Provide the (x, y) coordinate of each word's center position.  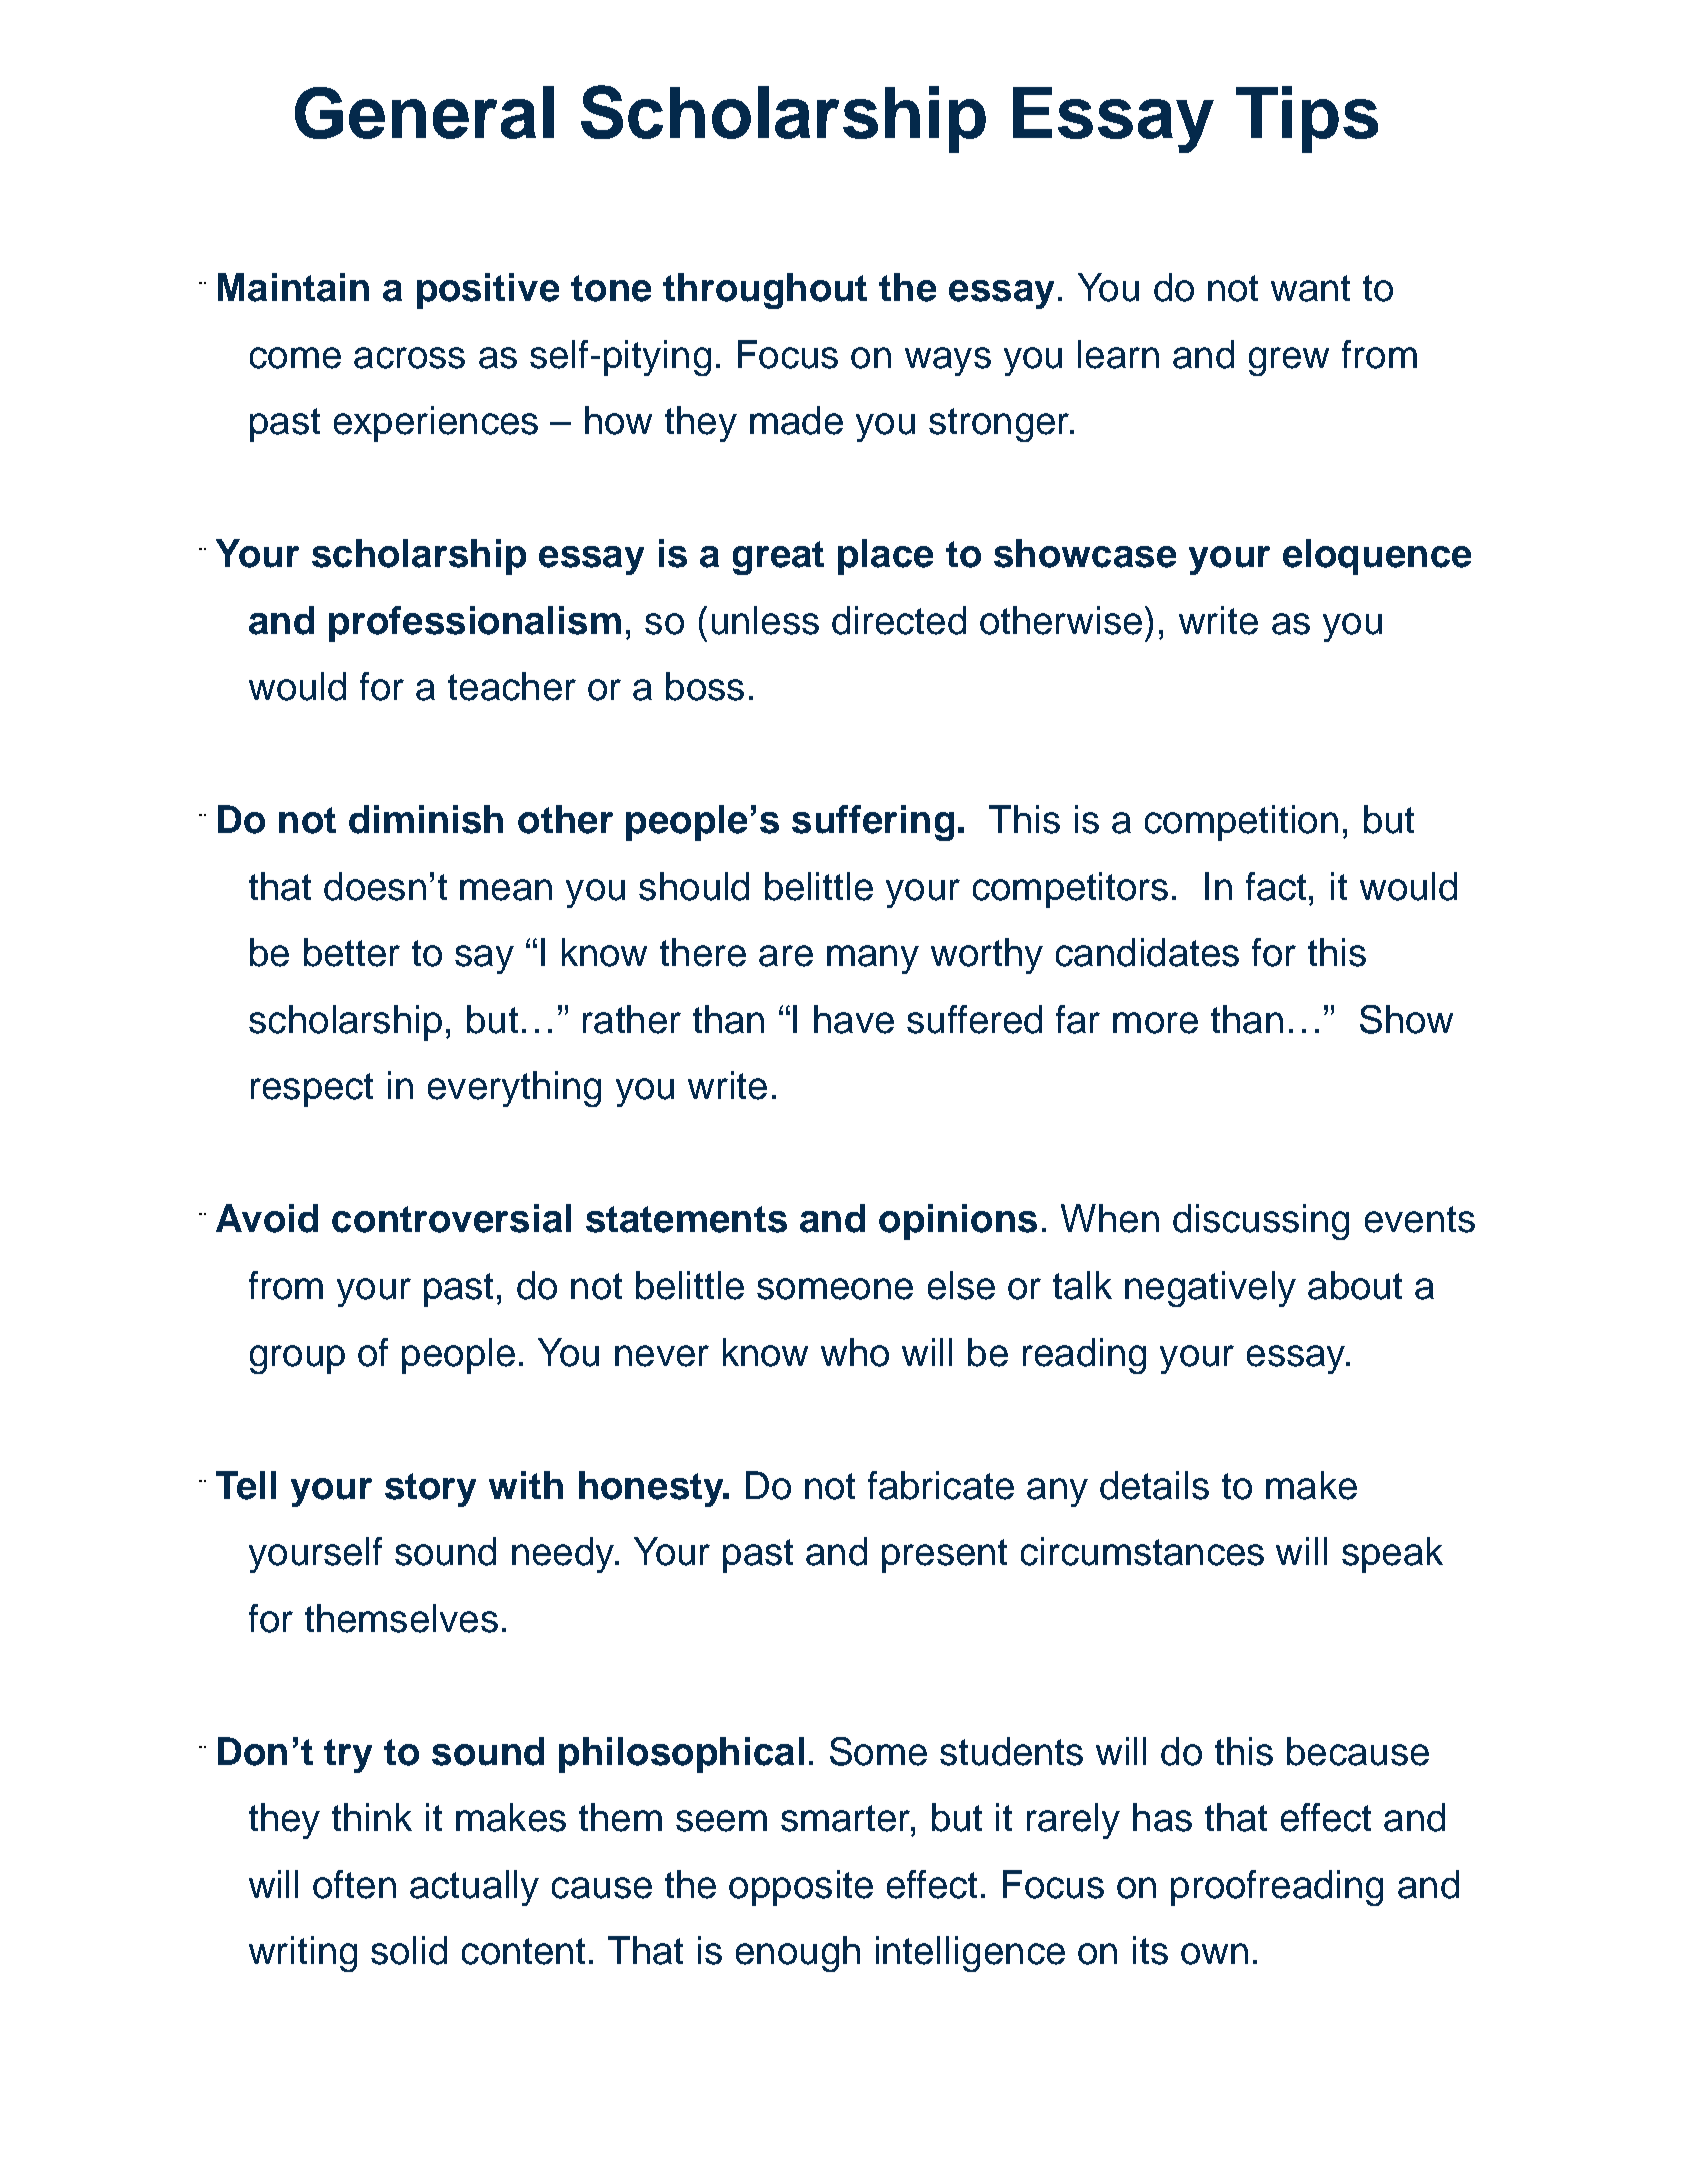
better (352, 952)
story (430, 1490)
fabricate (941, 1485)
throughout (765, 291)
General (424, 112)
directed (899, 620)
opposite (801, 1888)
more (1155, 1023)
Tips (1307, 119)
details (1154, 1485)
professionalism (475, 624)
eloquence (1377, 557)
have (854, 1019)
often (354, 1884)
